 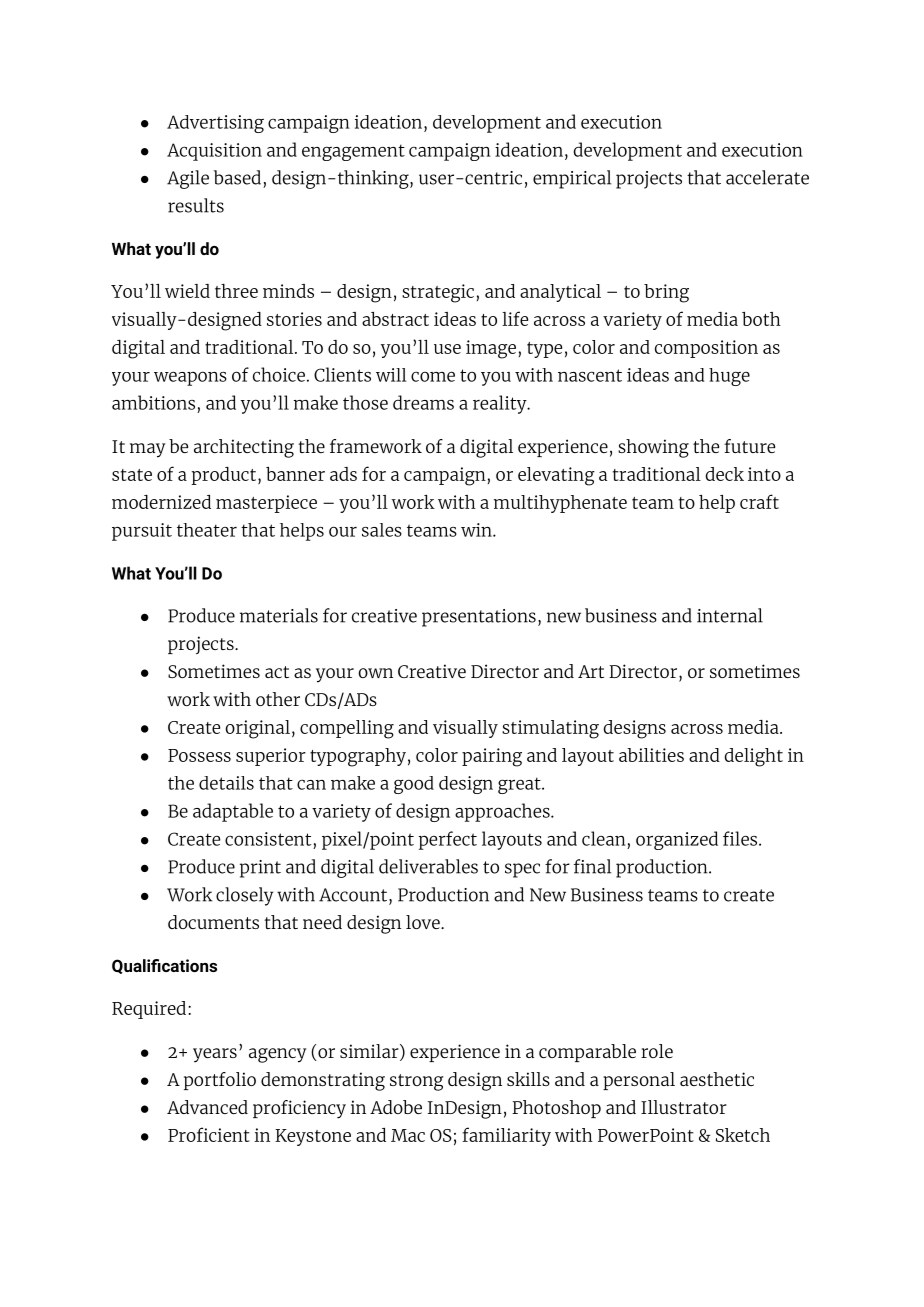 What do you see at coordinates (214, 152) in the screenshot?
I see `Acquisition` at bounding box center [214, 152].
